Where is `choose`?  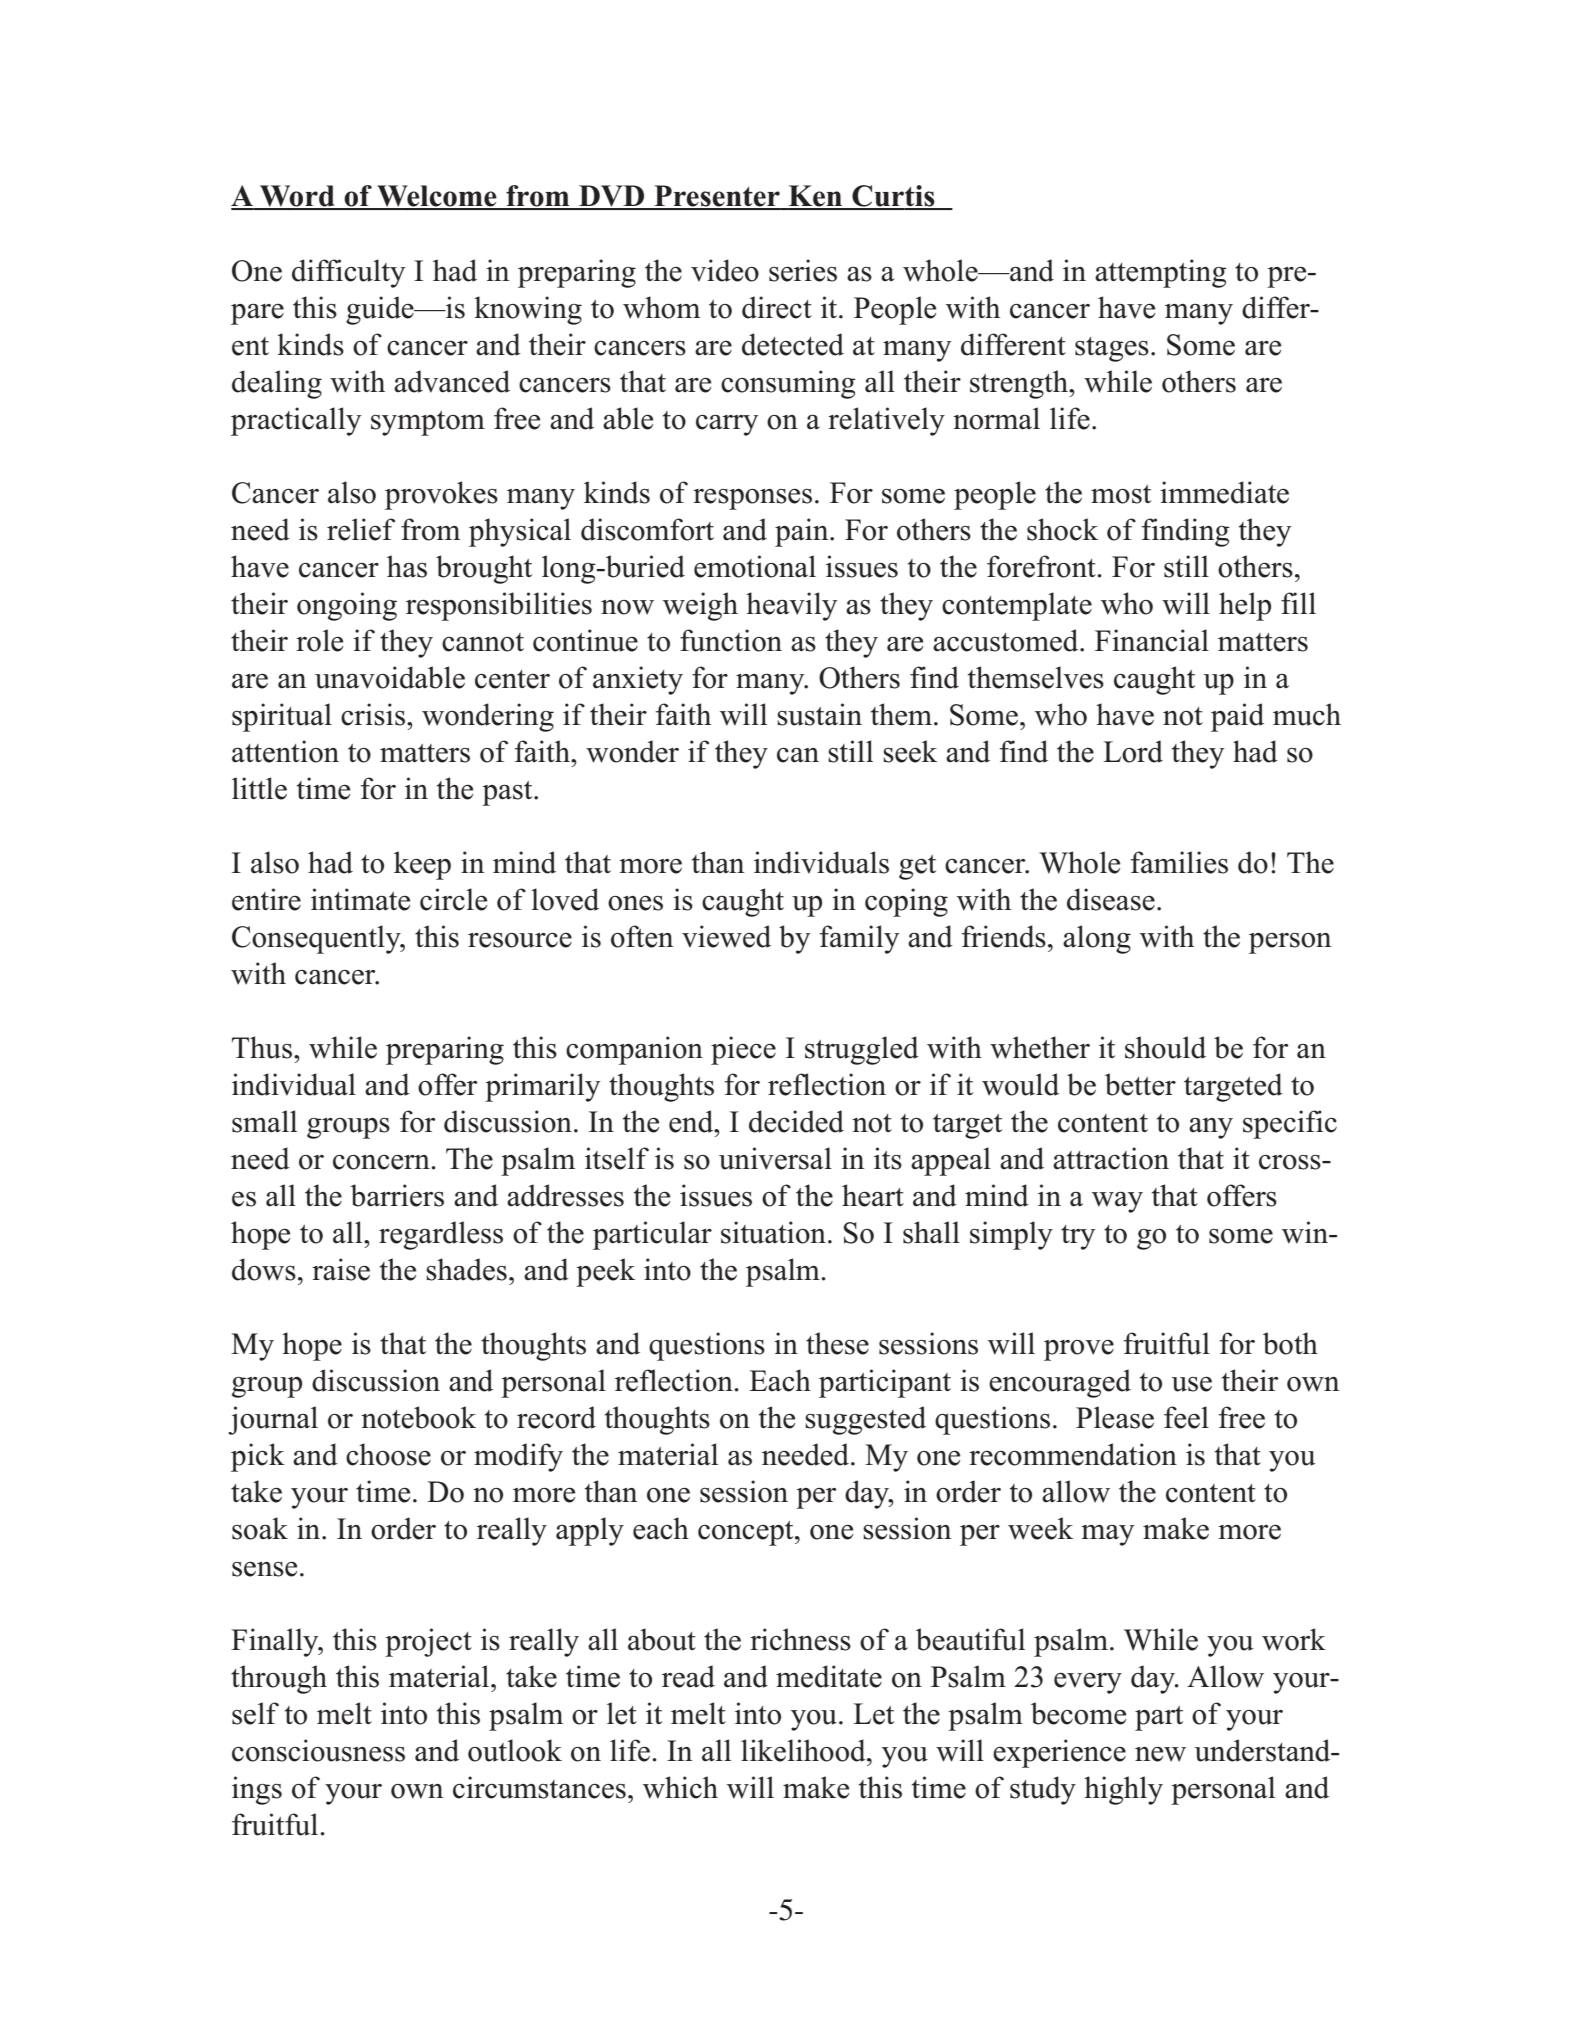 choose is located at coordinates (388, 1454).
